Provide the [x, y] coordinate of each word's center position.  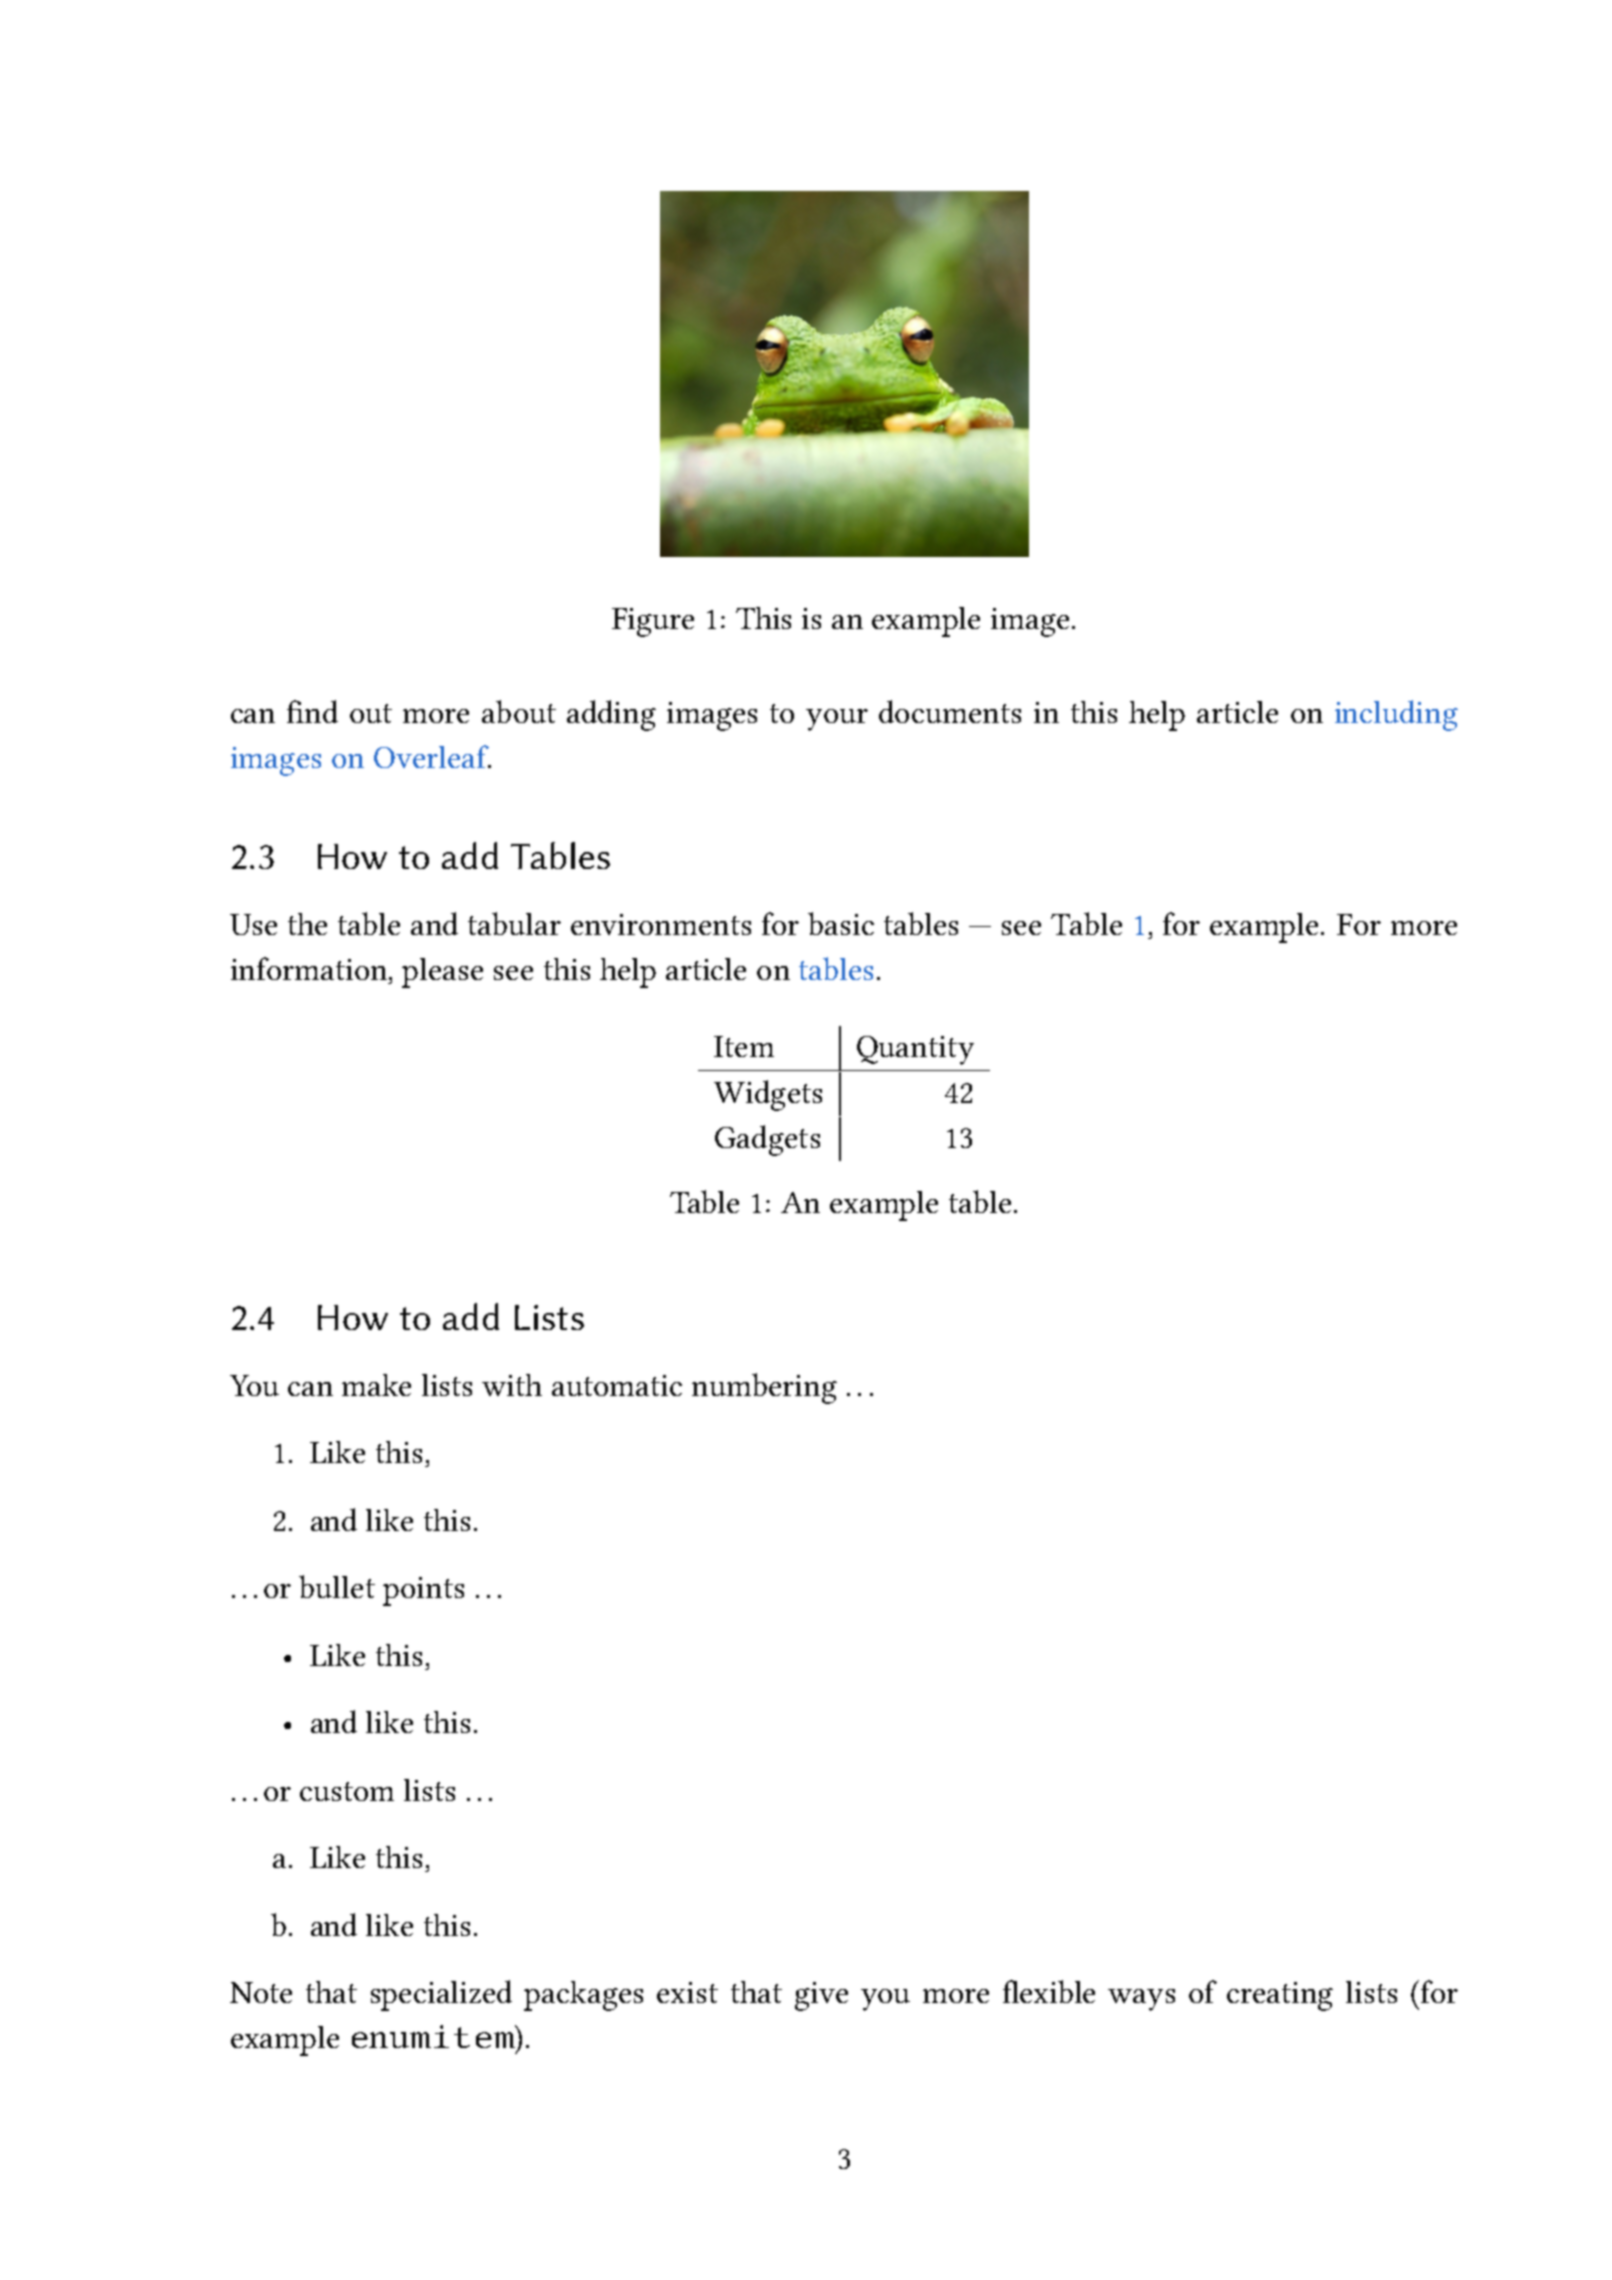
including [1396, 715]
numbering [764, 1388]
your [837, 720]
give [821, 1996]
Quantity [915, 1050]
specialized [441, 1995]
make [376, 1385]
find [312, 711]
